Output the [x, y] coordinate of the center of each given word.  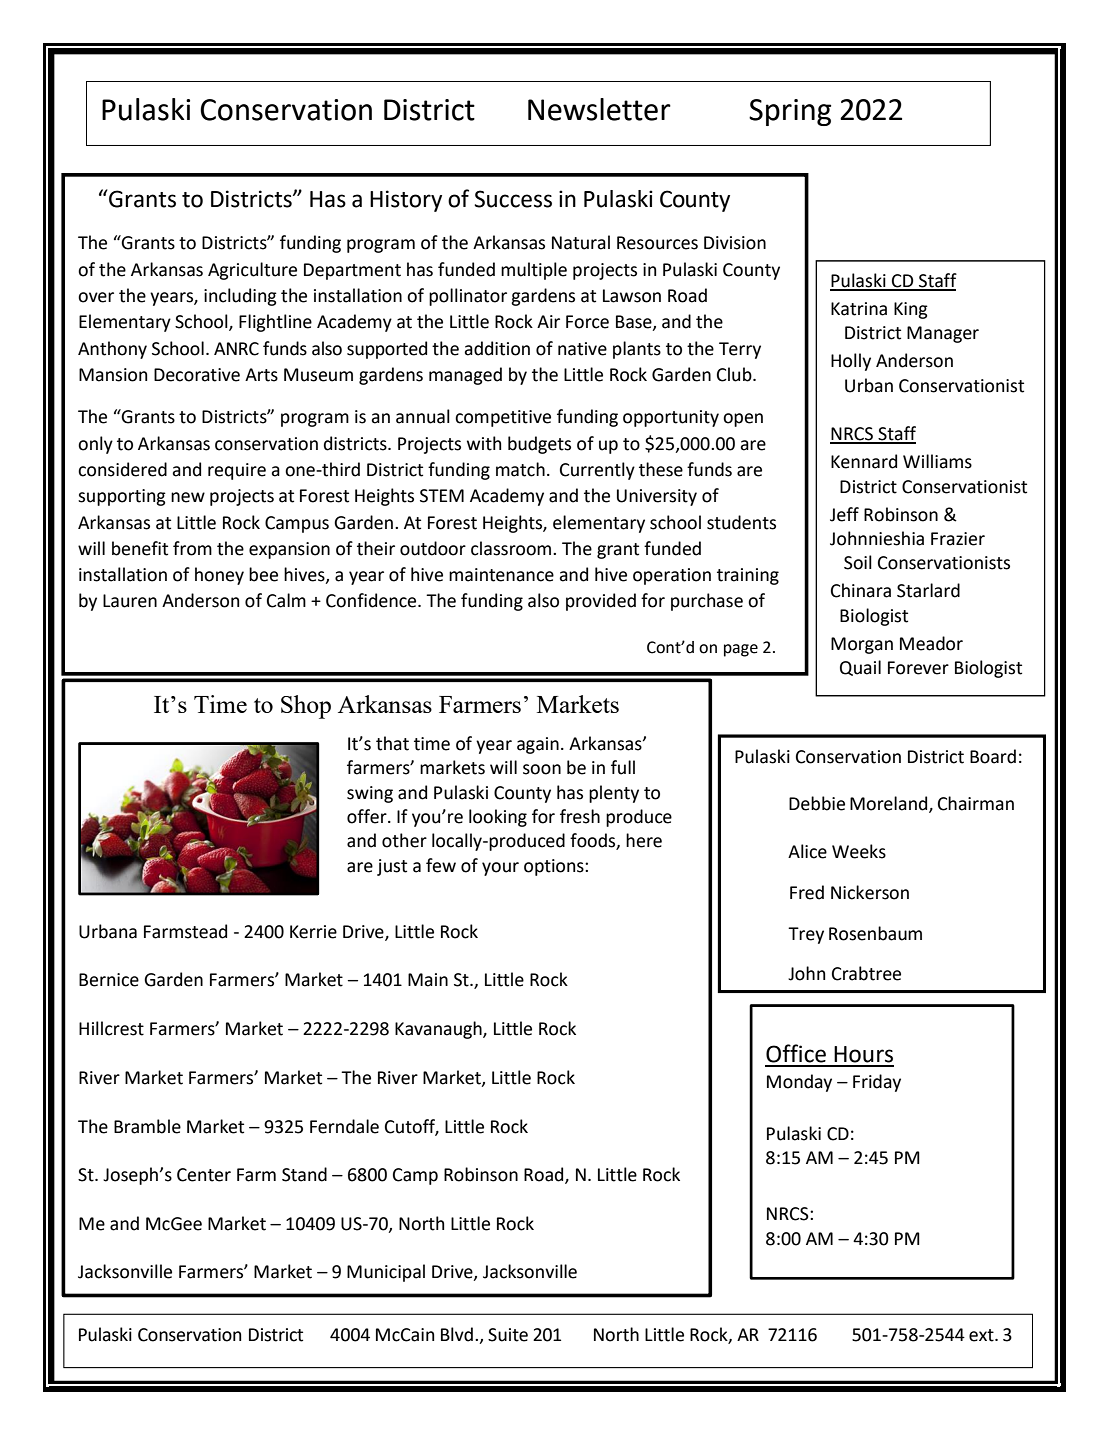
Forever [918, 668]
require [237, 471]
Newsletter [599, 109]
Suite [508, 1335]
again [538, 745]
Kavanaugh [439, 1030]
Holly [851, 362]
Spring [790, 112]
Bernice [109, 980]
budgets [539, 445]
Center [204, 1175]
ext [982, 1335]
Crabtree [866, 973]
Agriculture [252, 271]
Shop [306, 707]
